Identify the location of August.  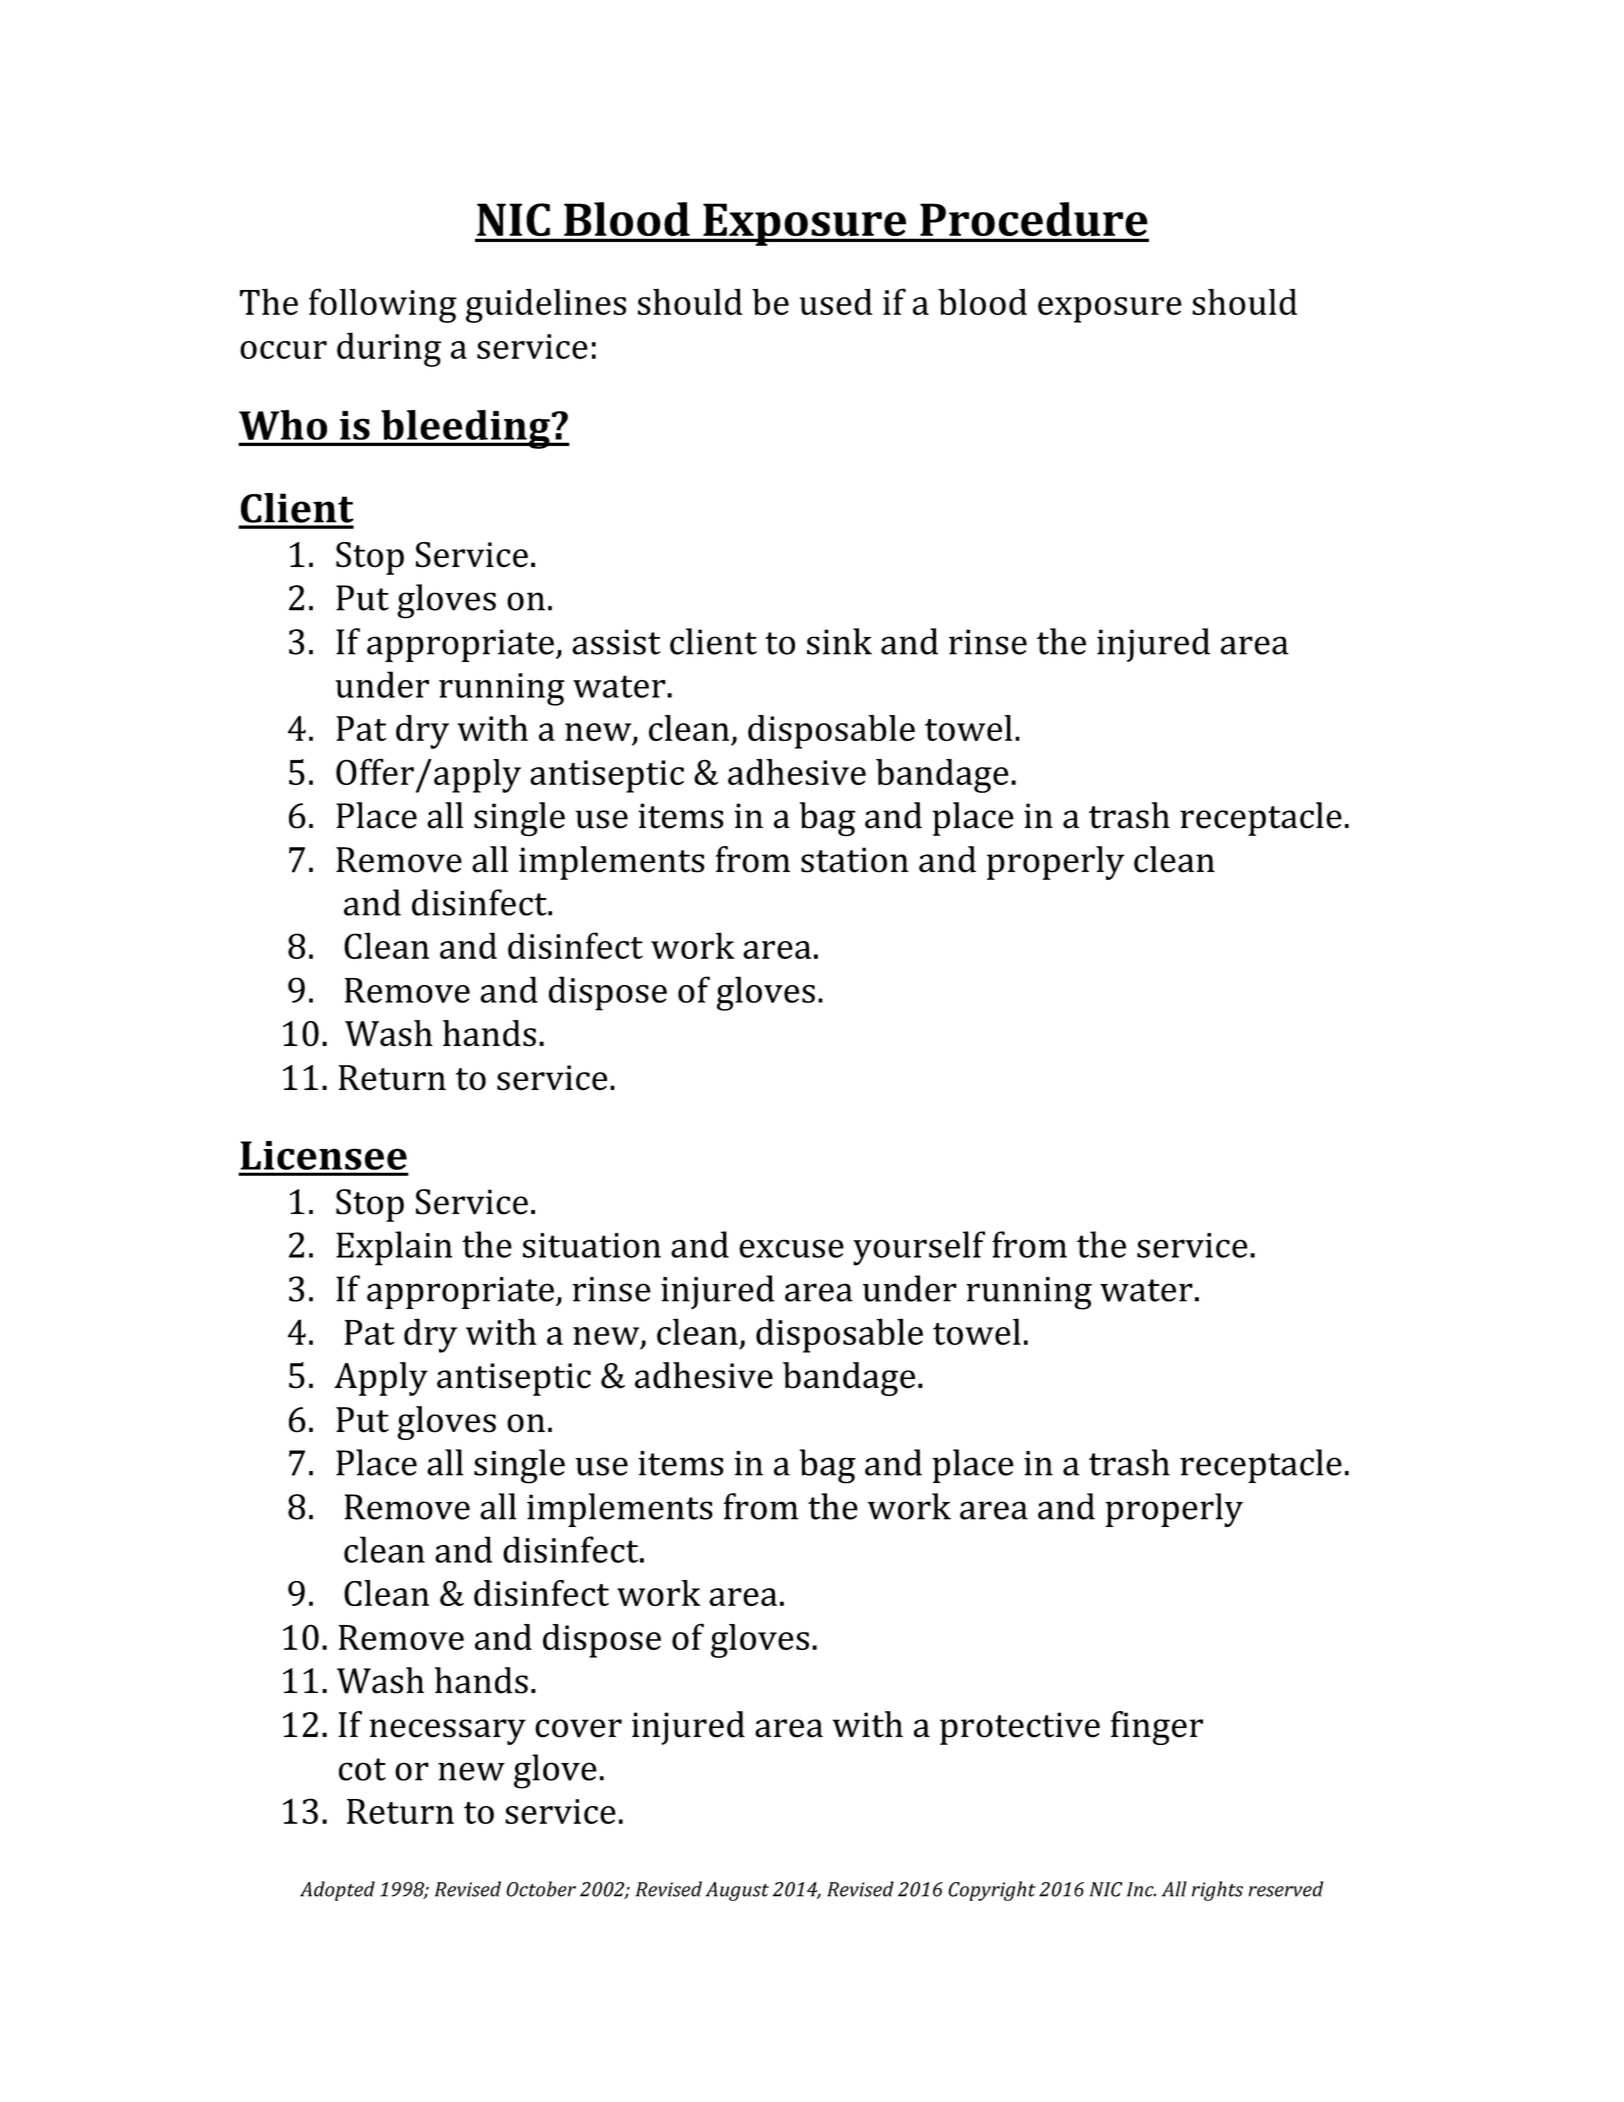
(737, 1891).
